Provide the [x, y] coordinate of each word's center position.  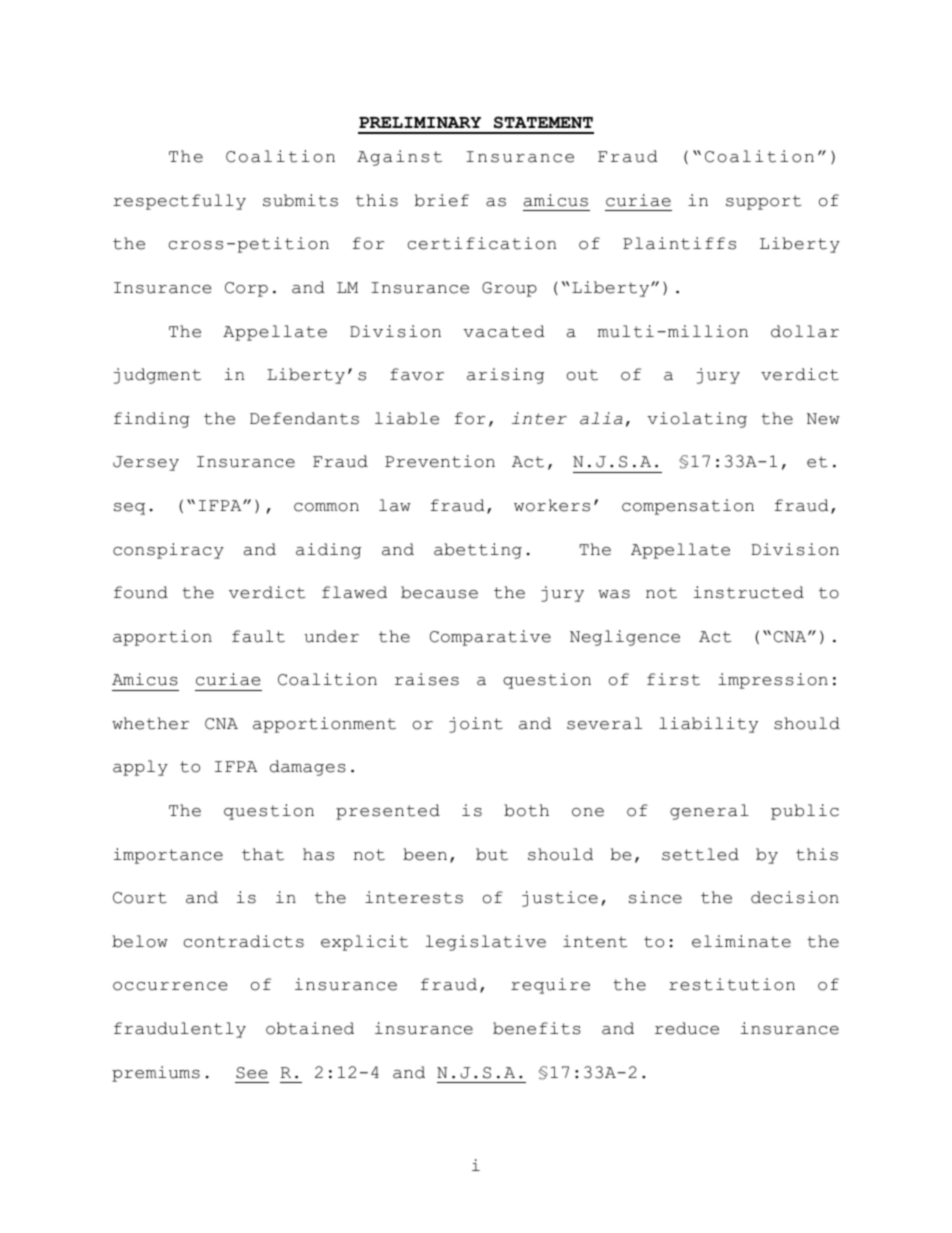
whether [150, 723]
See [251, 1073]
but [492, 854]
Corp [246, 289]
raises [427, 679]
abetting [478, 551]
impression [773, 681]
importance [168, 856]
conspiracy [168, 551]
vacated [504, 331]
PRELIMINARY [420, 122]
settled [700, 854]
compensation [688, 507]
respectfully [179, 202]
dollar [805, 331]
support [763, 202]
